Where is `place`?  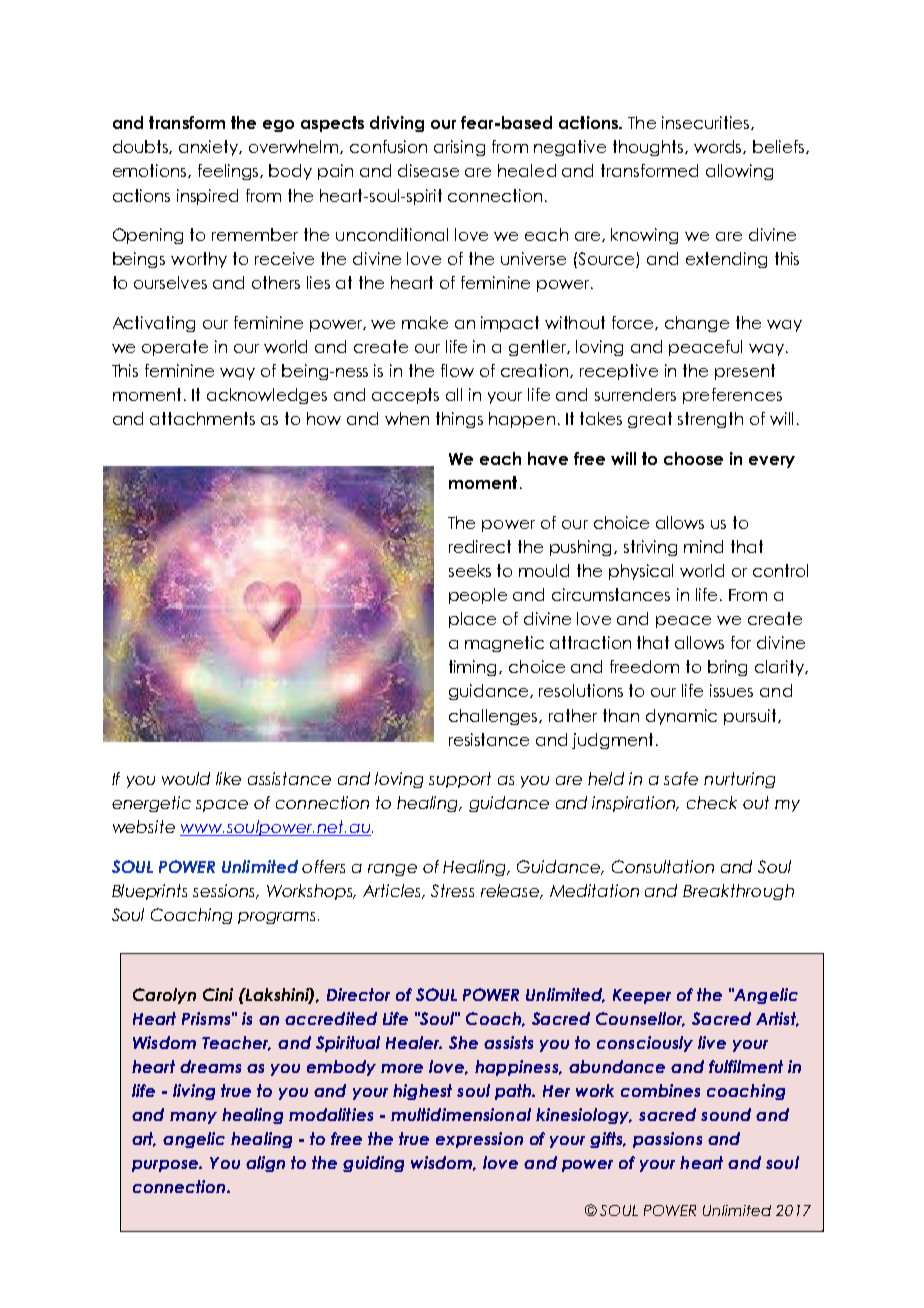 place is located at coordinates (472, 620).
